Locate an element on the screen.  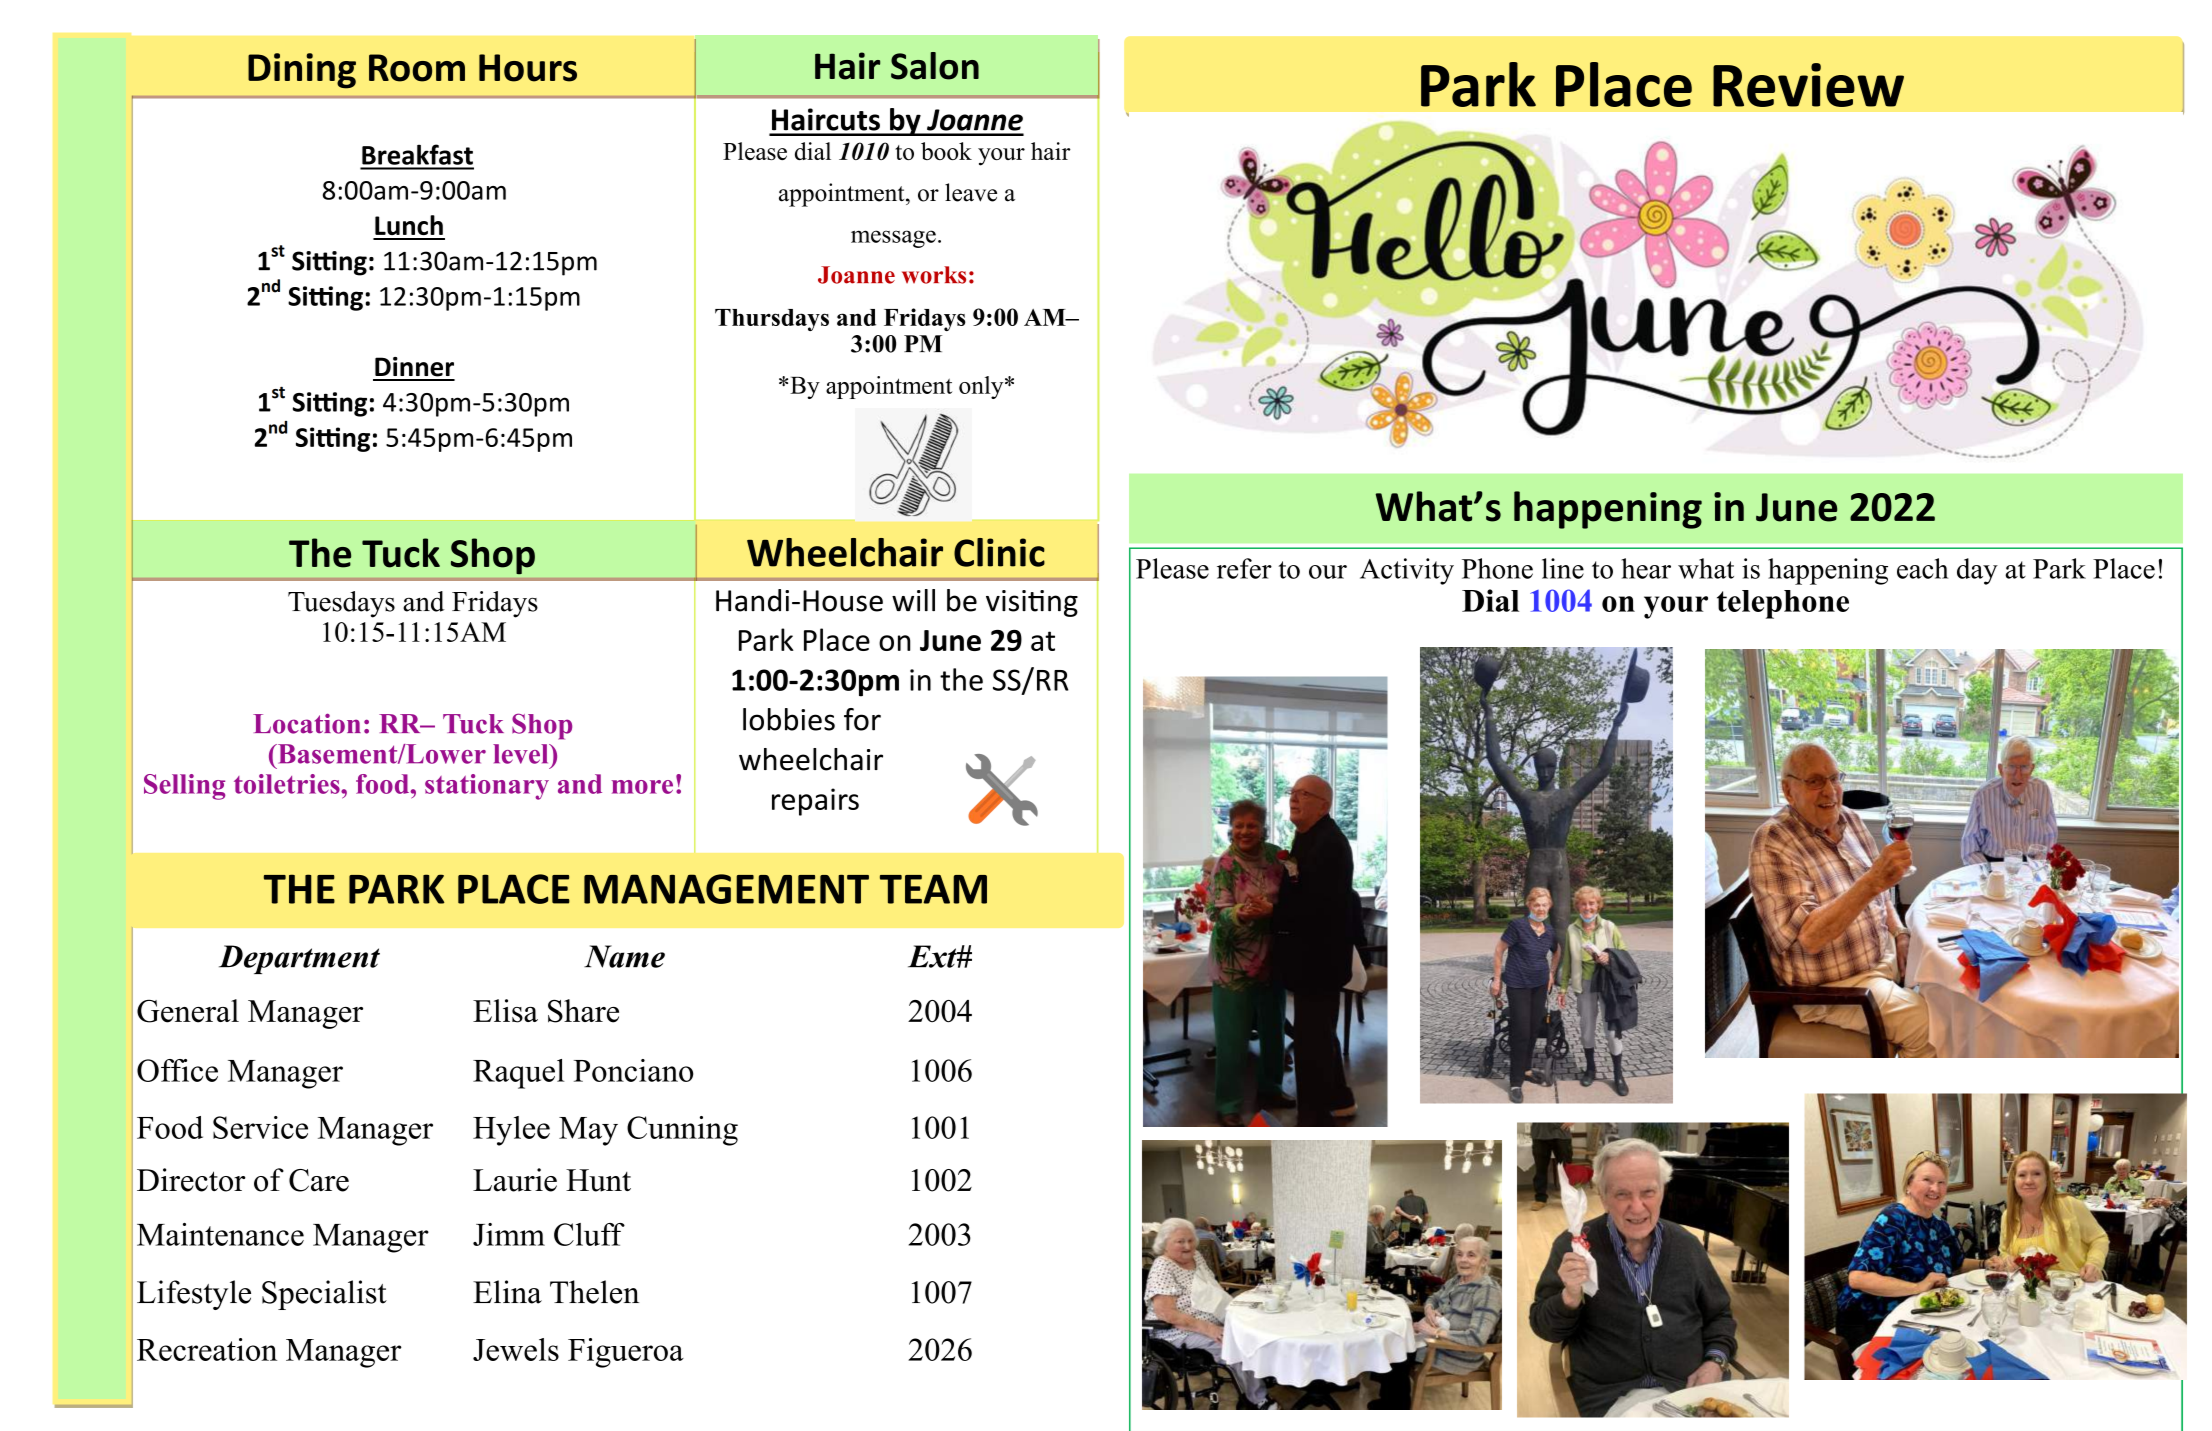
Salon is located at coordinates (935, 66).
